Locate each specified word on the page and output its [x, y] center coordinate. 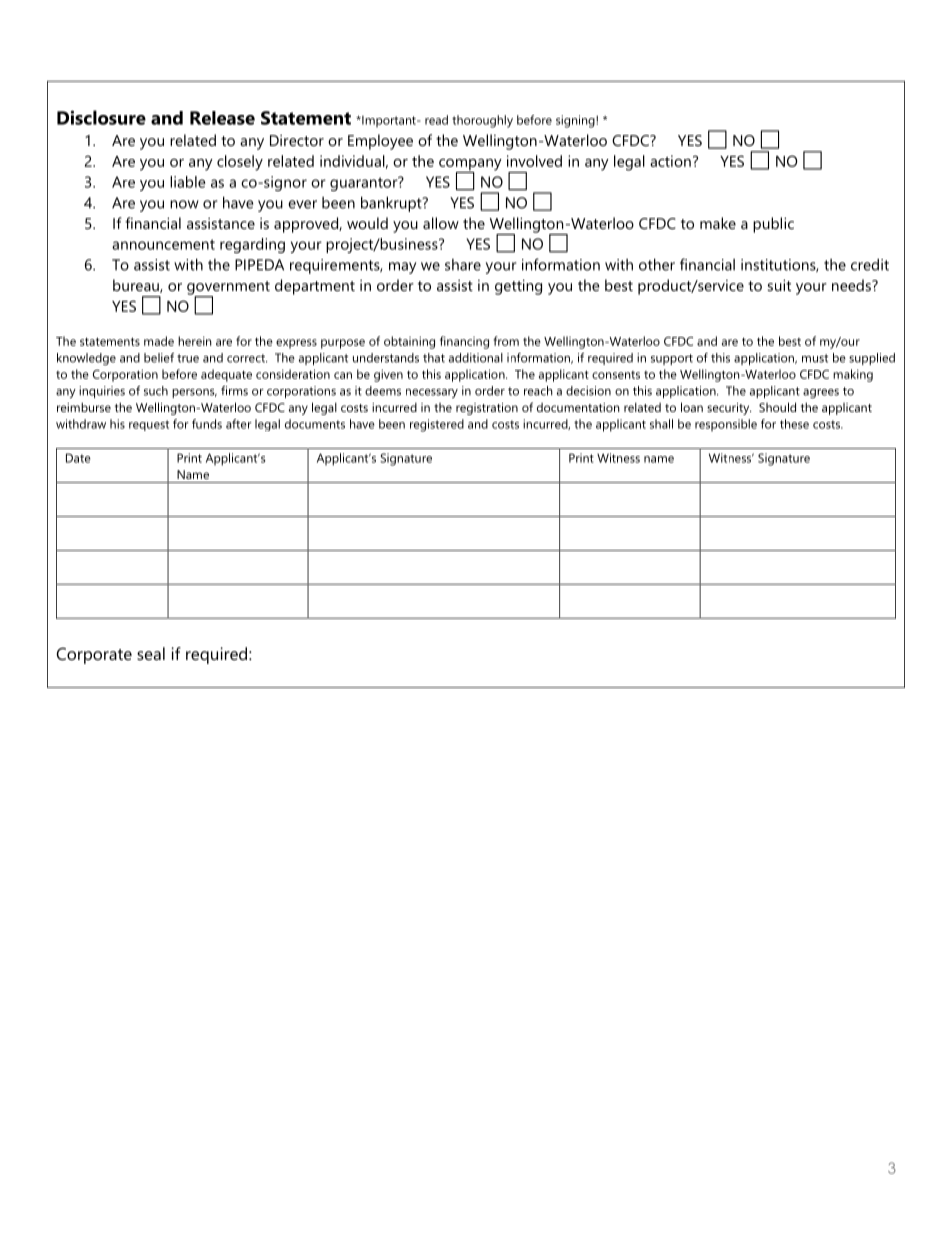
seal [151, 653]
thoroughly [482, 121]
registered [437, 425]
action [670, 161]
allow [441, 223]
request [149, 425]
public [773, 225]
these [794, 424]
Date [78, 458]
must [815, 358]
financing [464, 342]
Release [222, 118]
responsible [726, 425]
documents [315, 424]
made [159, 341]
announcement [163, 244]
